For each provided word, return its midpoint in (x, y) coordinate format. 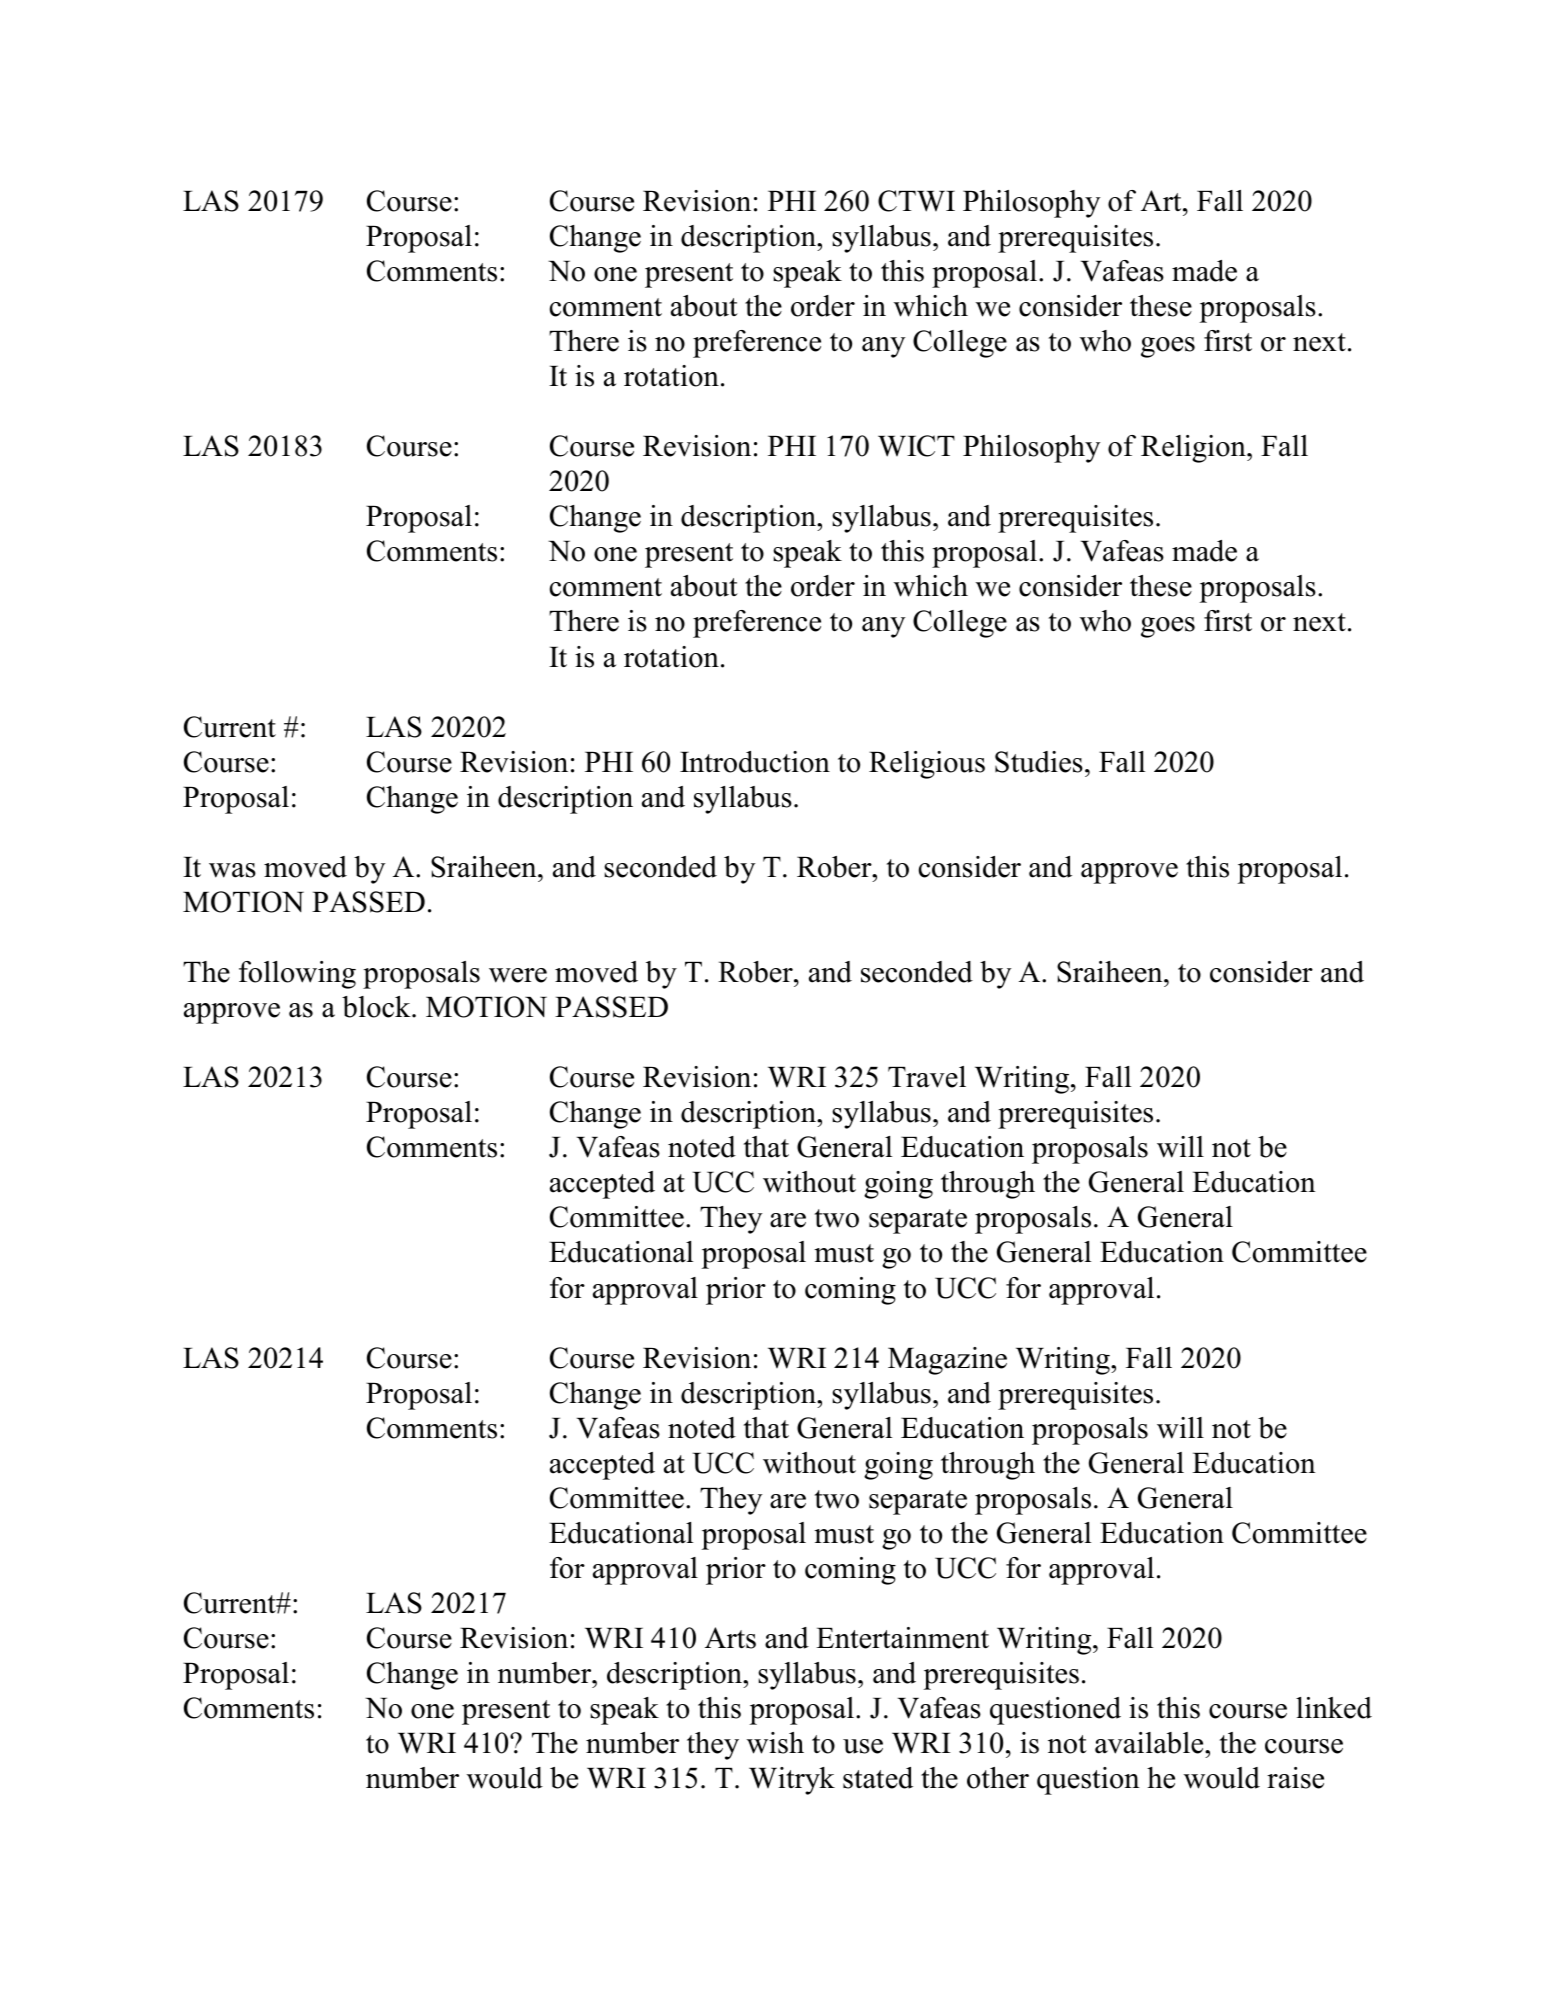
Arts (730, 1638)
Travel (927, 1077)
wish (775, 1743)
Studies (1039, 762)
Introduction (755, 762)
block (377, 1007)
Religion (1194, 449)
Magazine (947, 1361)
